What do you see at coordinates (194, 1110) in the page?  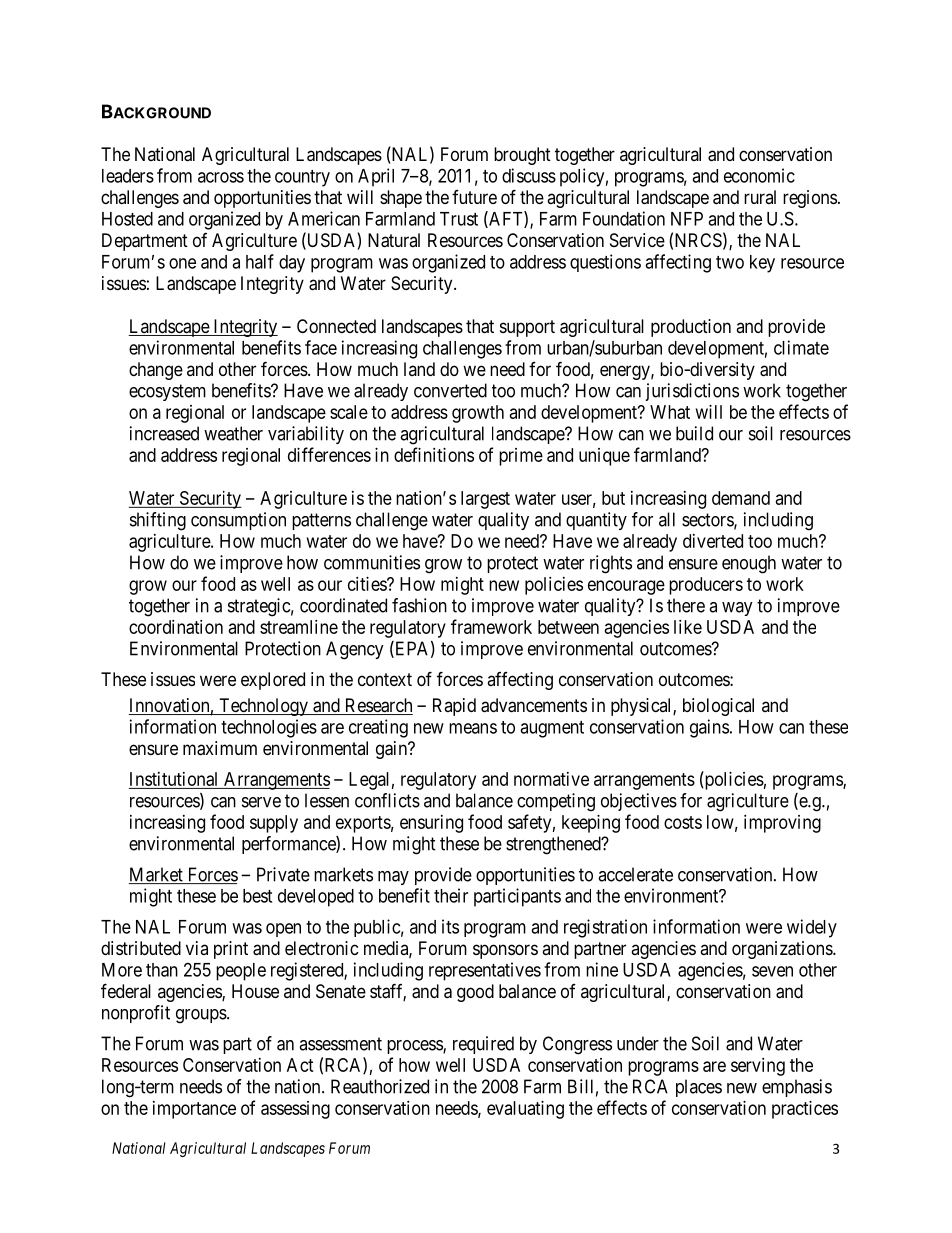 I see `importance` at bounding box center [194, 1110].
